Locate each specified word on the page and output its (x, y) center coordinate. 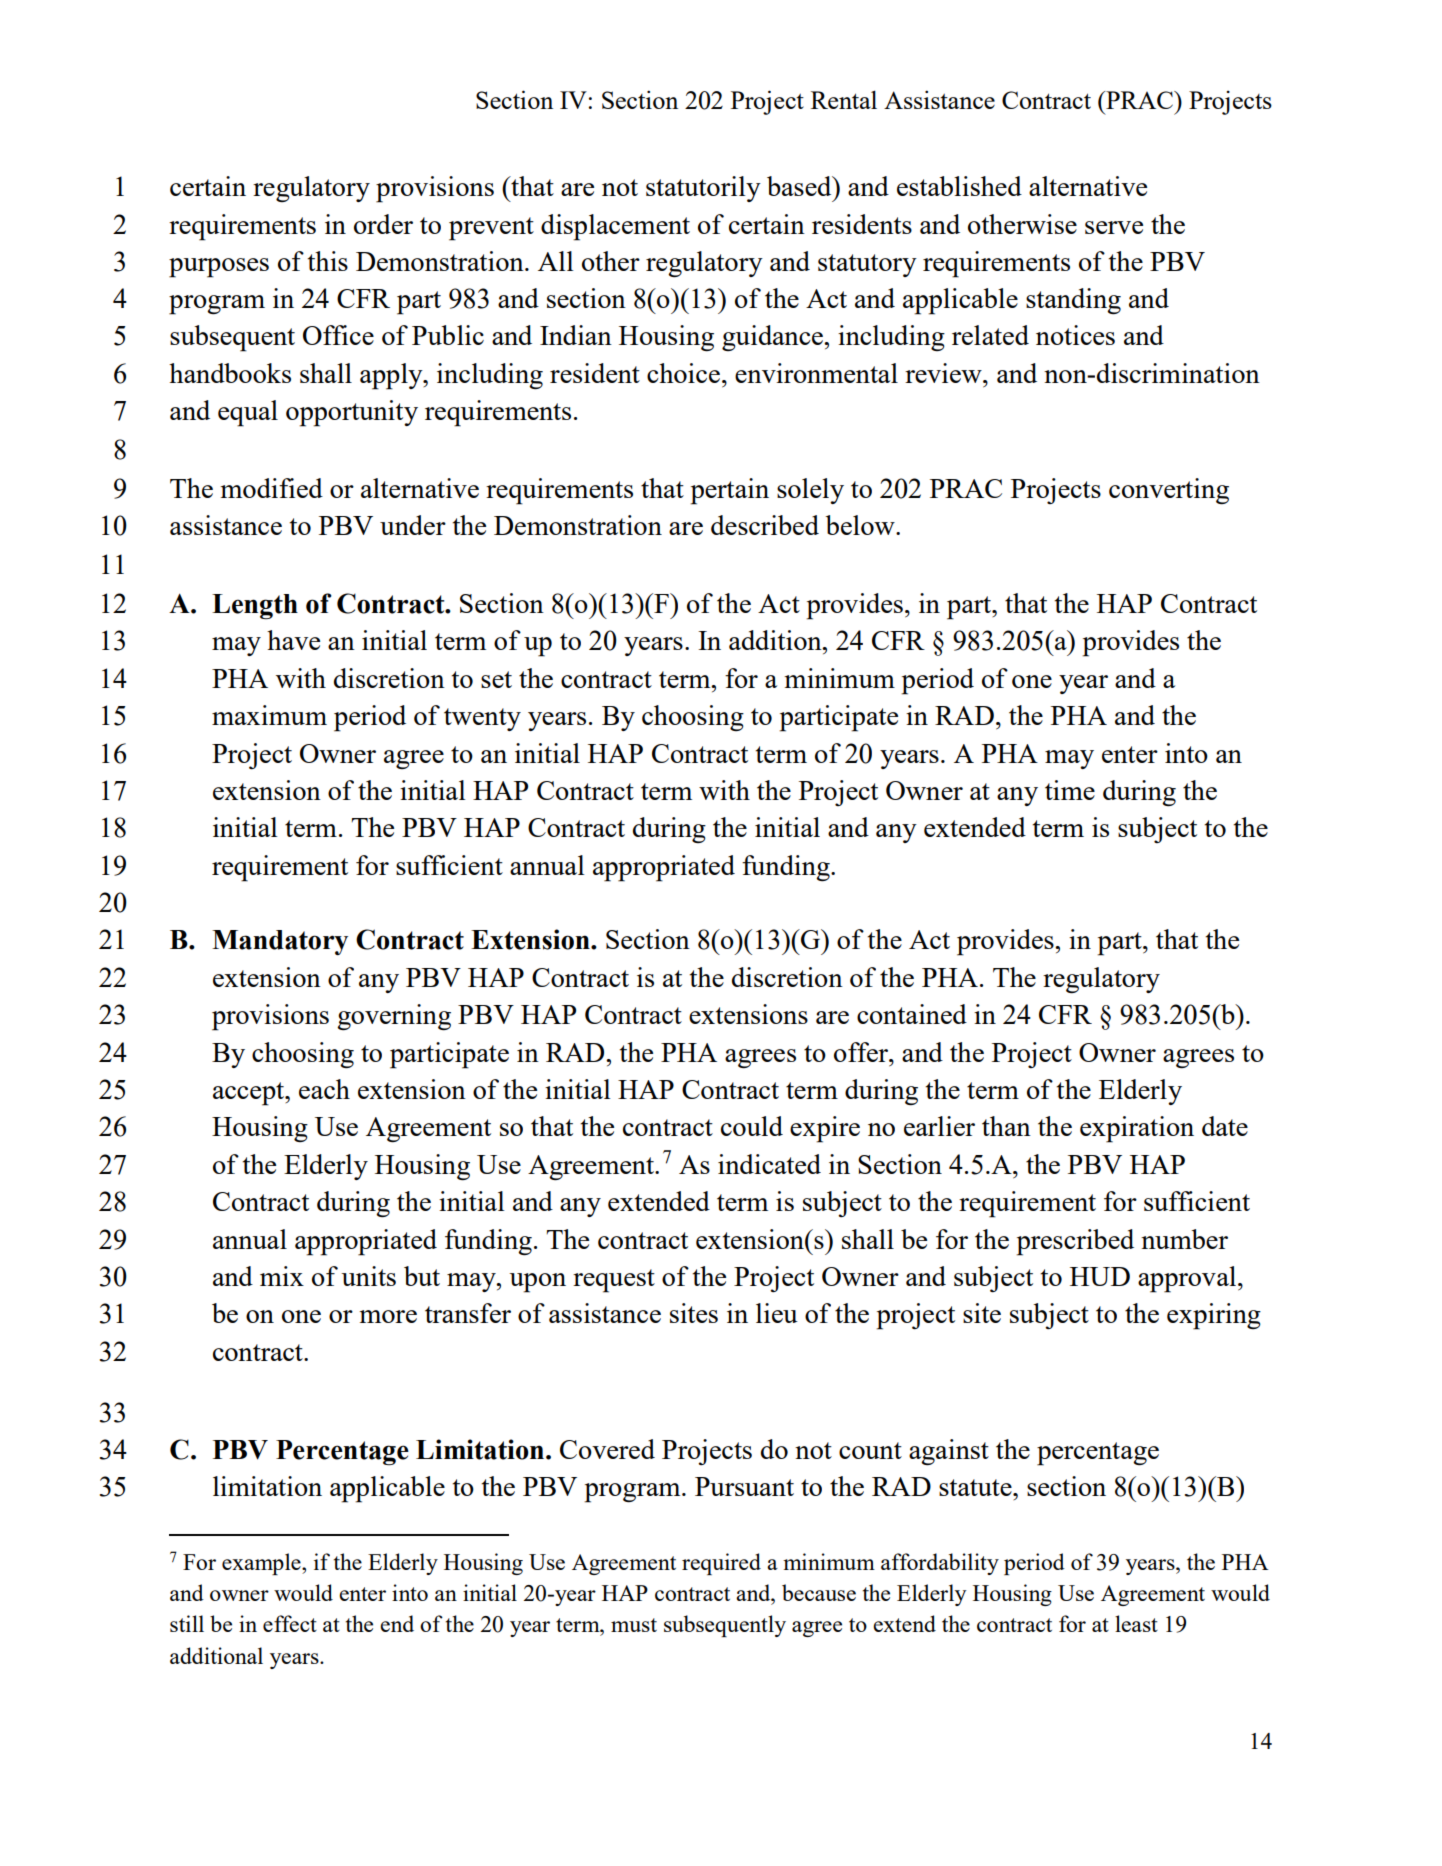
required (721, 1564)
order (383, 224)
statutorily (703, 189)
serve (1114, 227)
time (1070, 790)
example (262, 1564)
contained (912, 1014)
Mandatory (280, 942)
